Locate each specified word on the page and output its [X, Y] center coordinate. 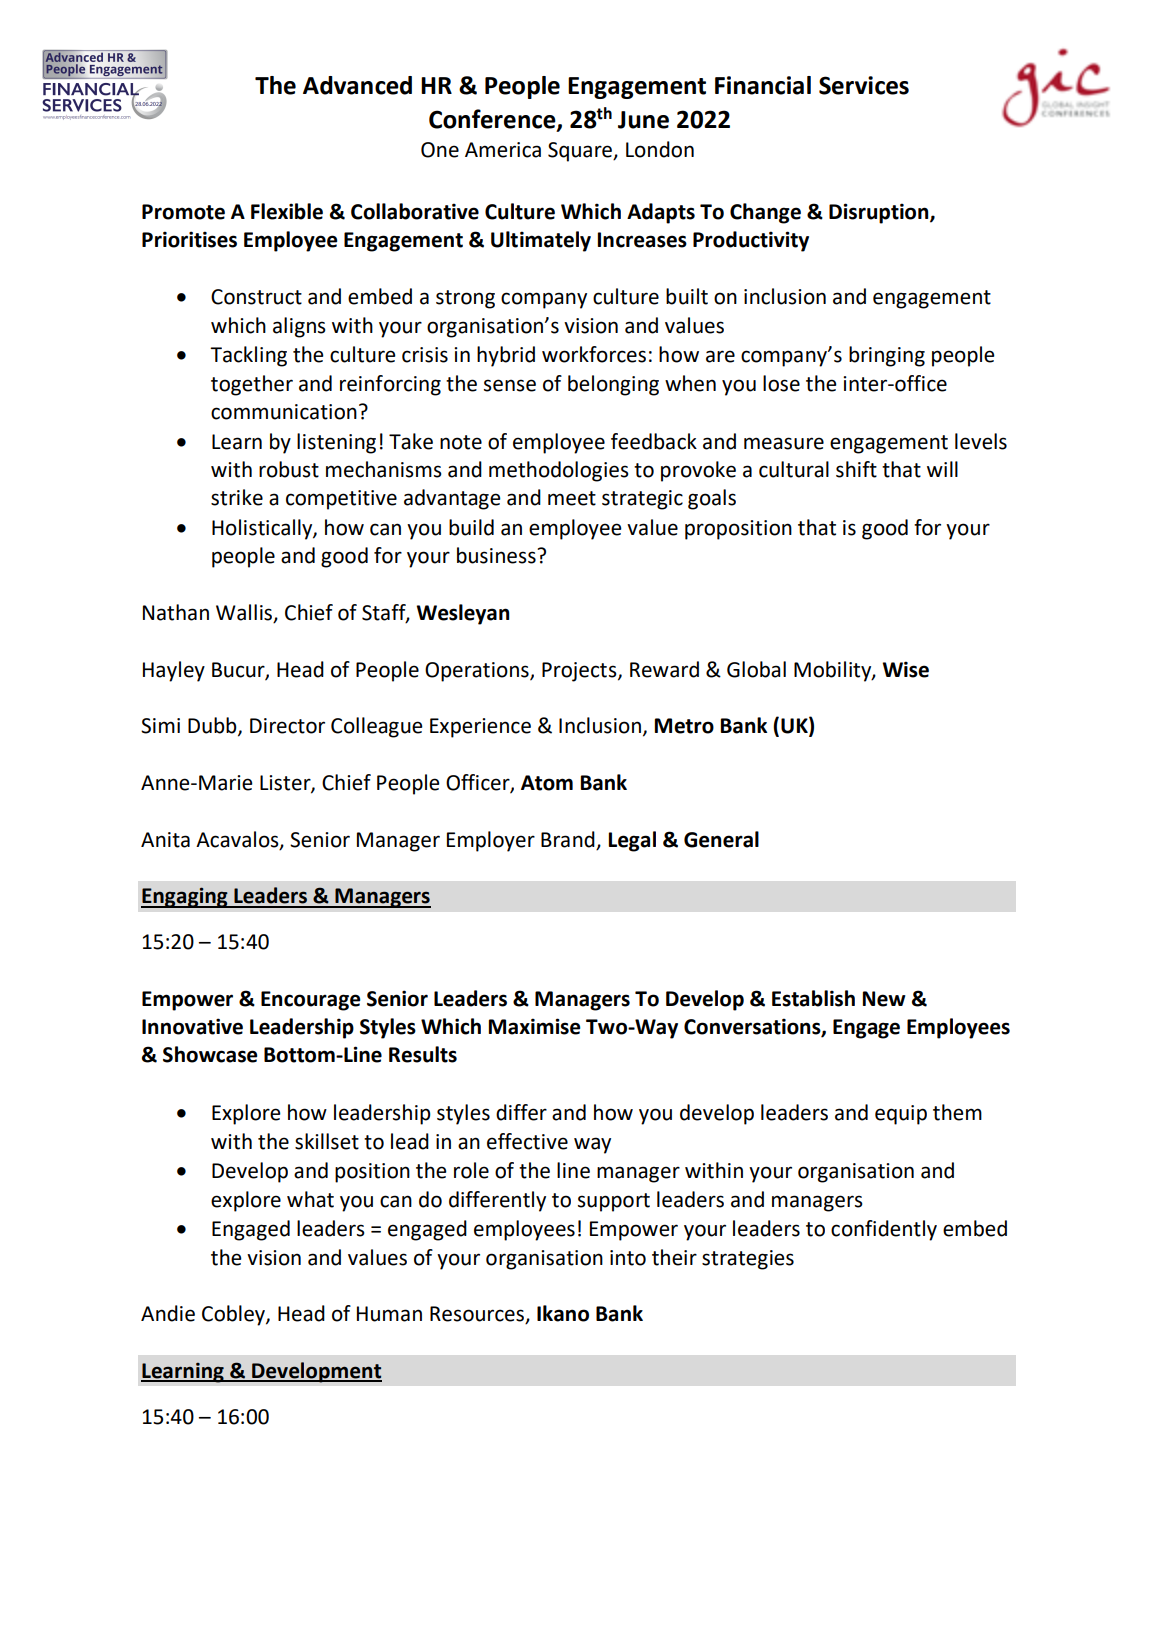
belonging [613, 385]
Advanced [357, 85]
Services [864, 85]
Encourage [311, 1001]
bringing [887, 356]
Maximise [535, 1026]
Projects [580, 672]
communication [284, 412]
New [884, 999]
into [628, 1258]
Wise [905, 669]
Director [287, 726]
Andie [168, 1313]
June [643, 120]
